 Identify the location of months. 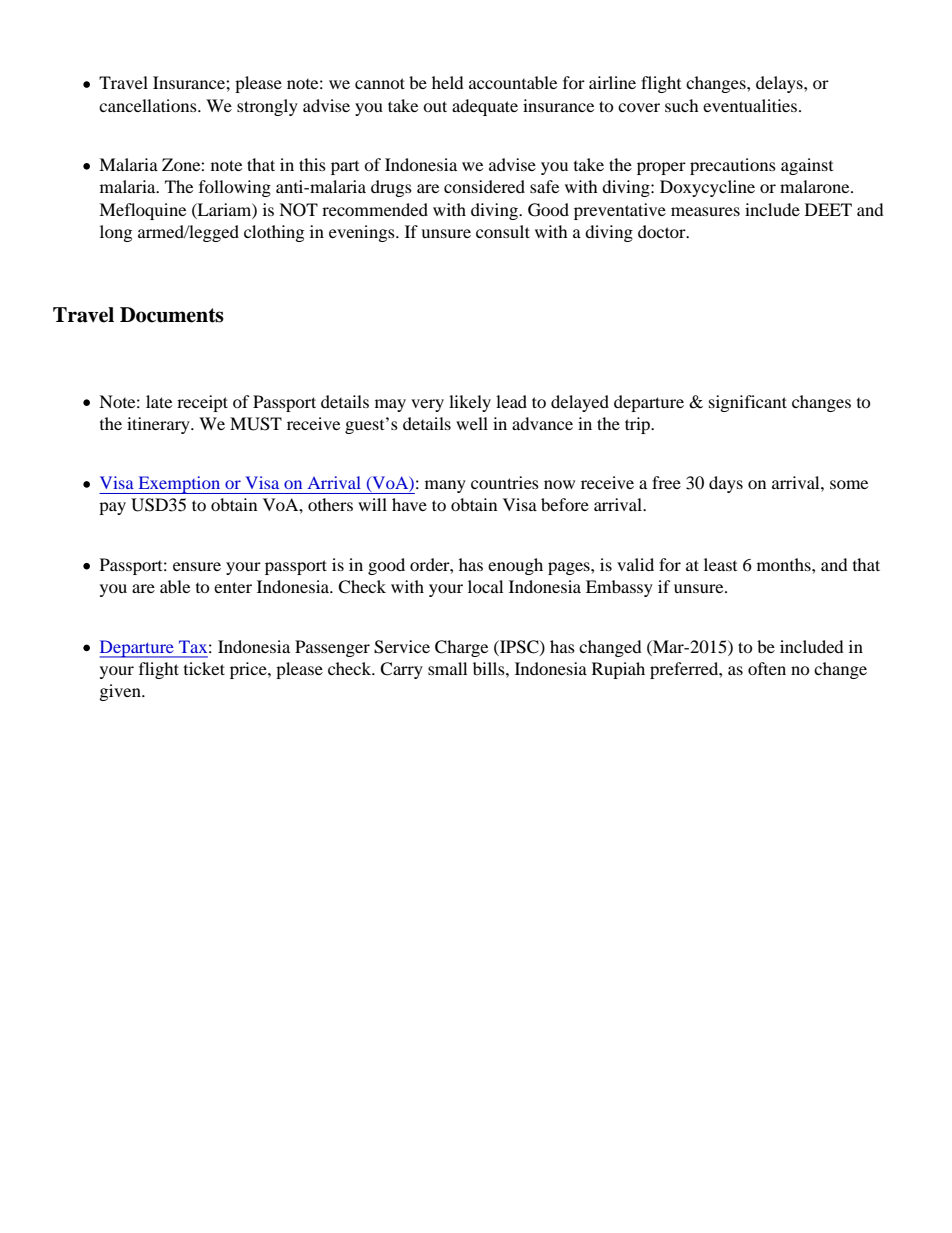
(785, 564).
